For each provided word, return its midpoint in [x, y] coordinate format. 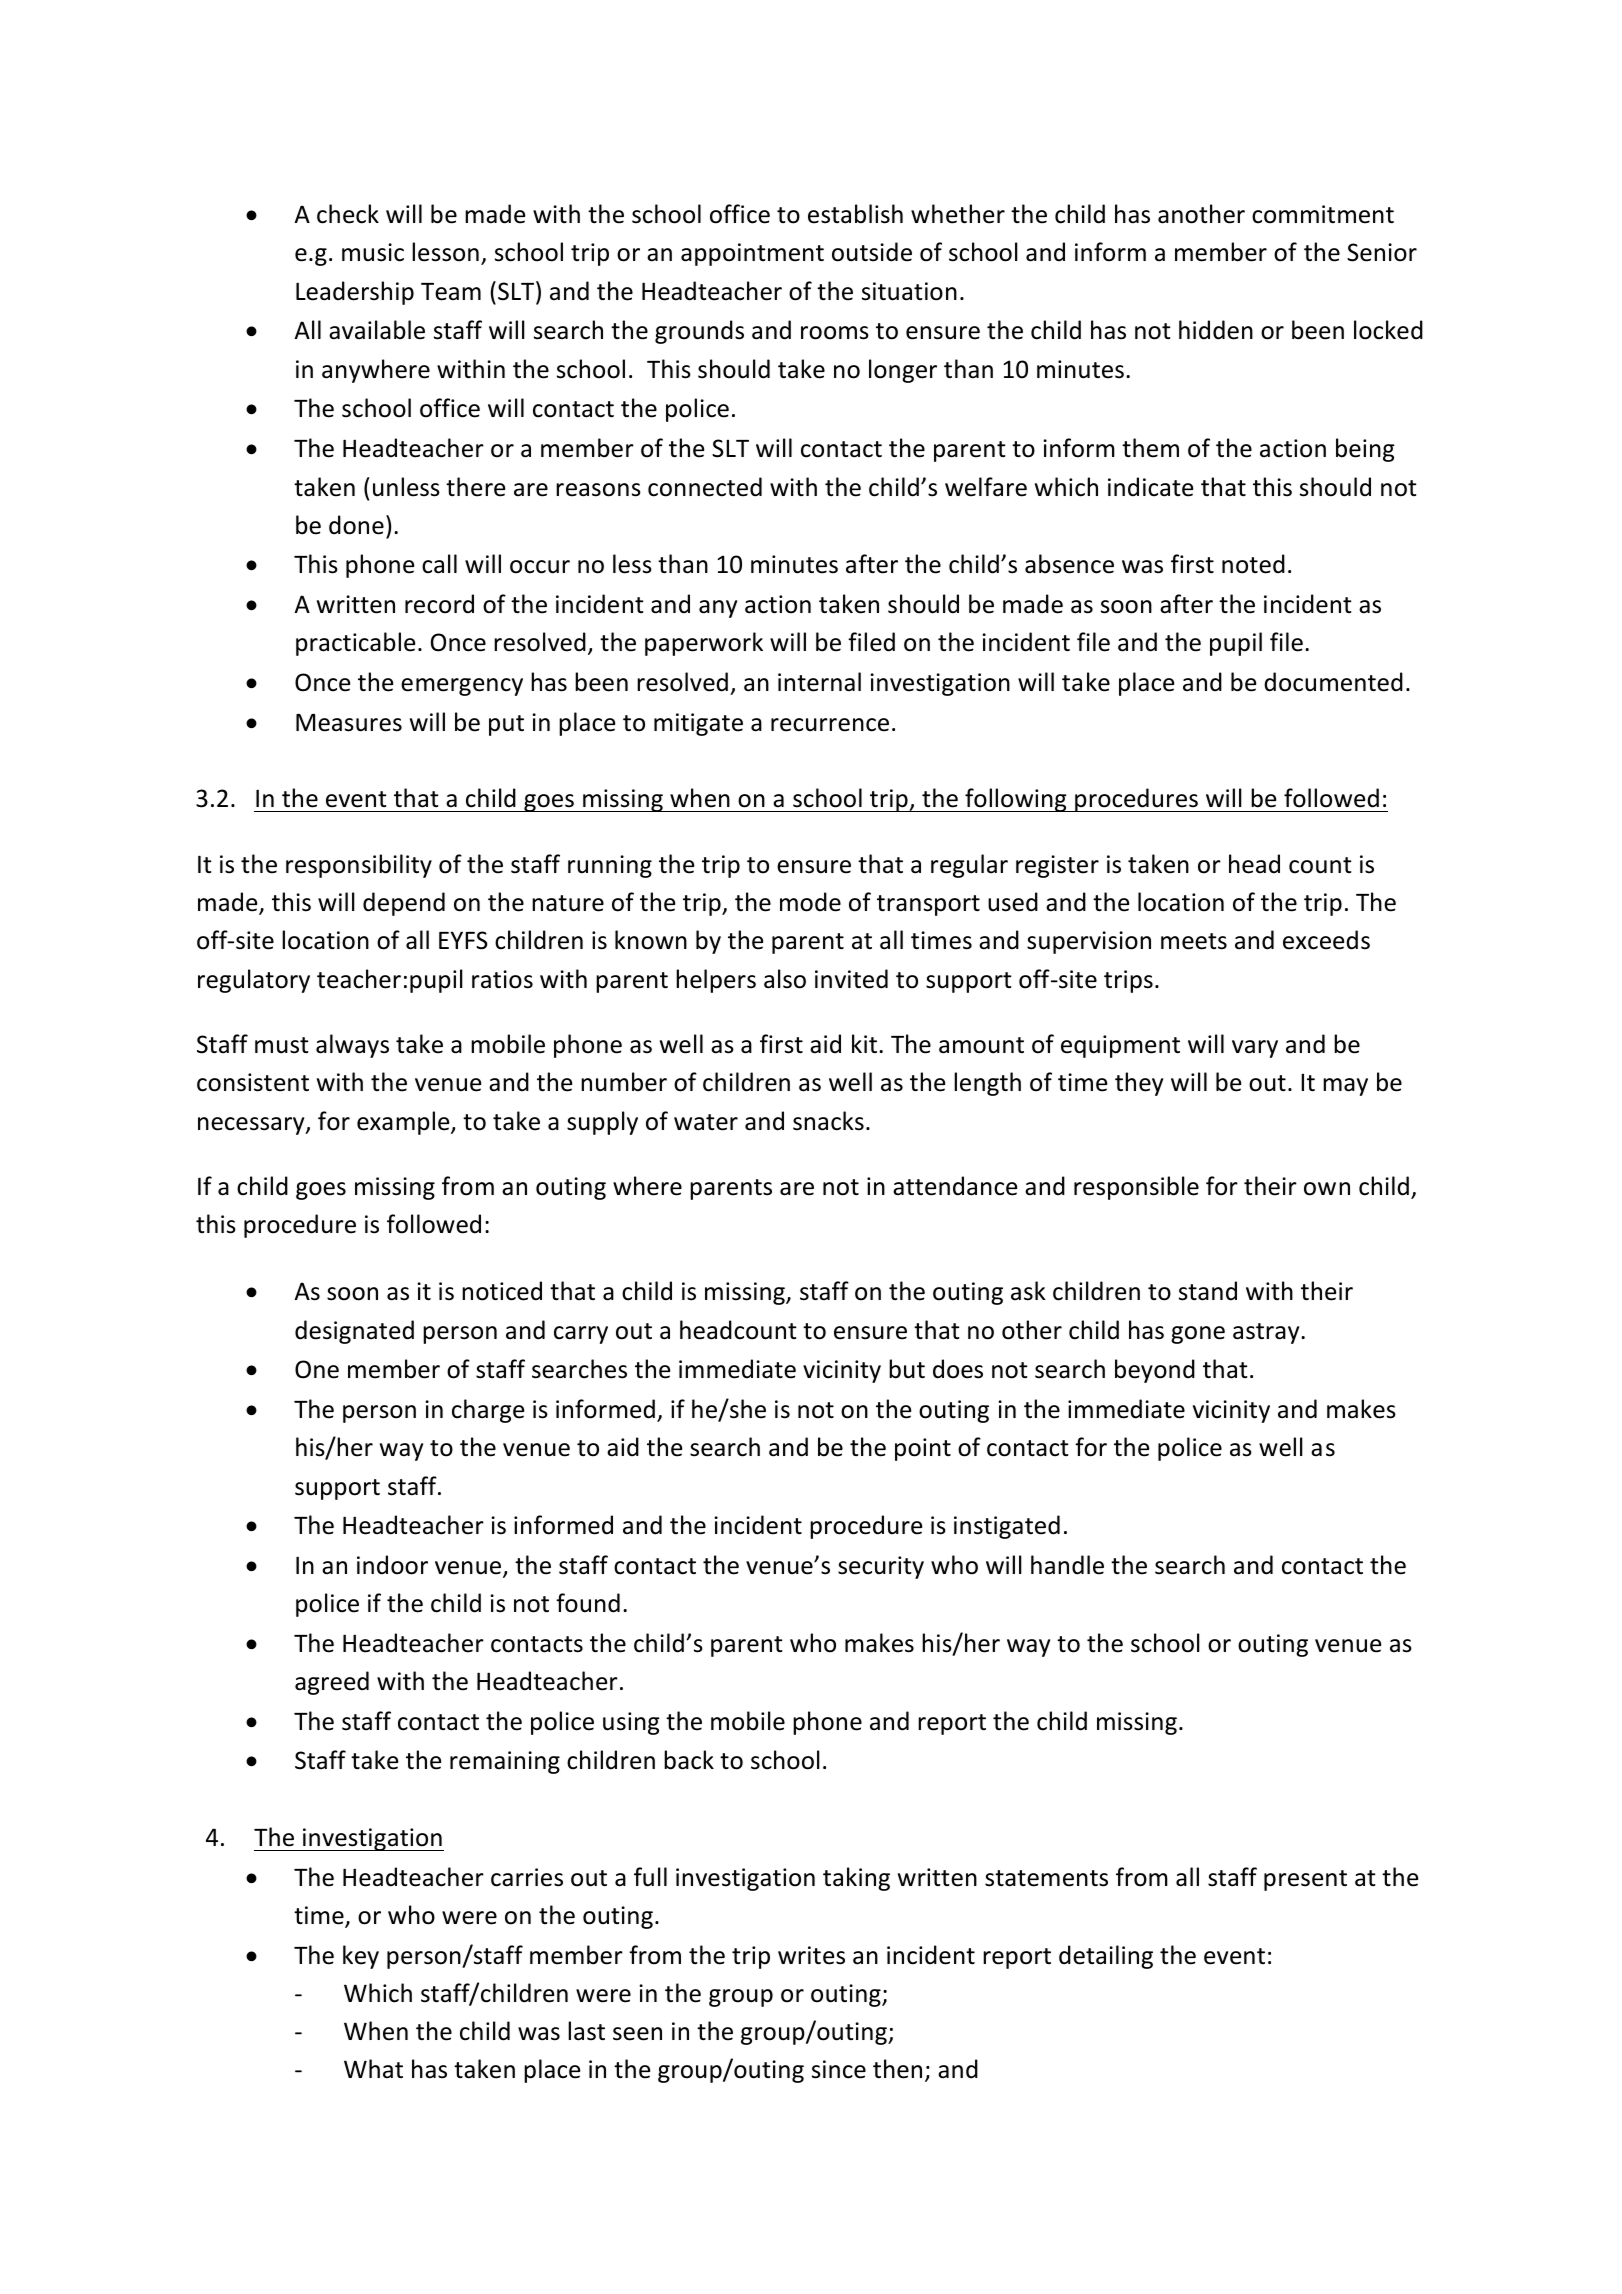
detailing [1106, 1957]
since [839, 2069]
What [373, 2069]
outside [872, 252]
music [373, 252]
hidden [1216, 330]
